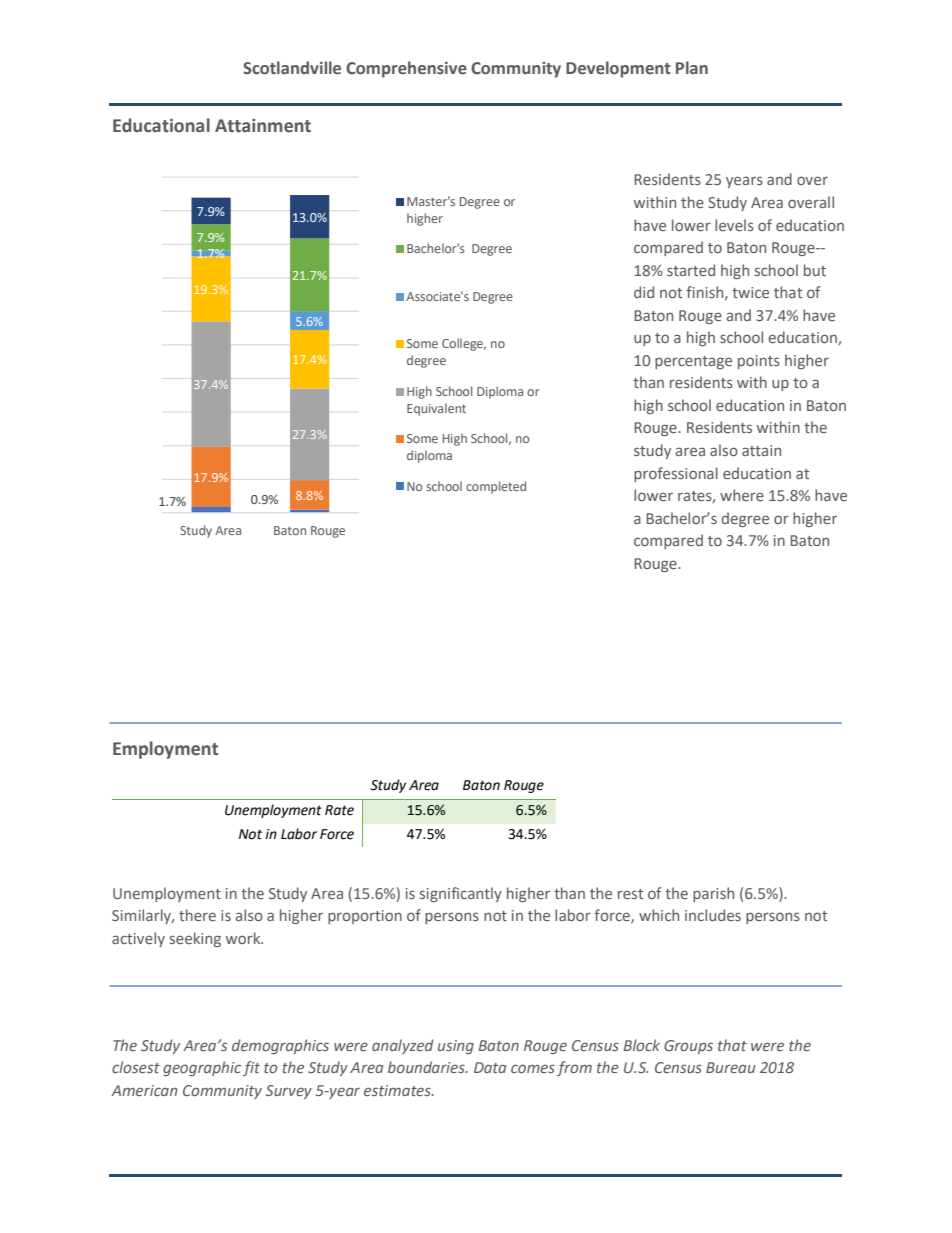 The width and height of the screenshot is (952, 1233). Describe the element at coordinates (202, 1068) in the screenshot. I see `geographic` at that location.
